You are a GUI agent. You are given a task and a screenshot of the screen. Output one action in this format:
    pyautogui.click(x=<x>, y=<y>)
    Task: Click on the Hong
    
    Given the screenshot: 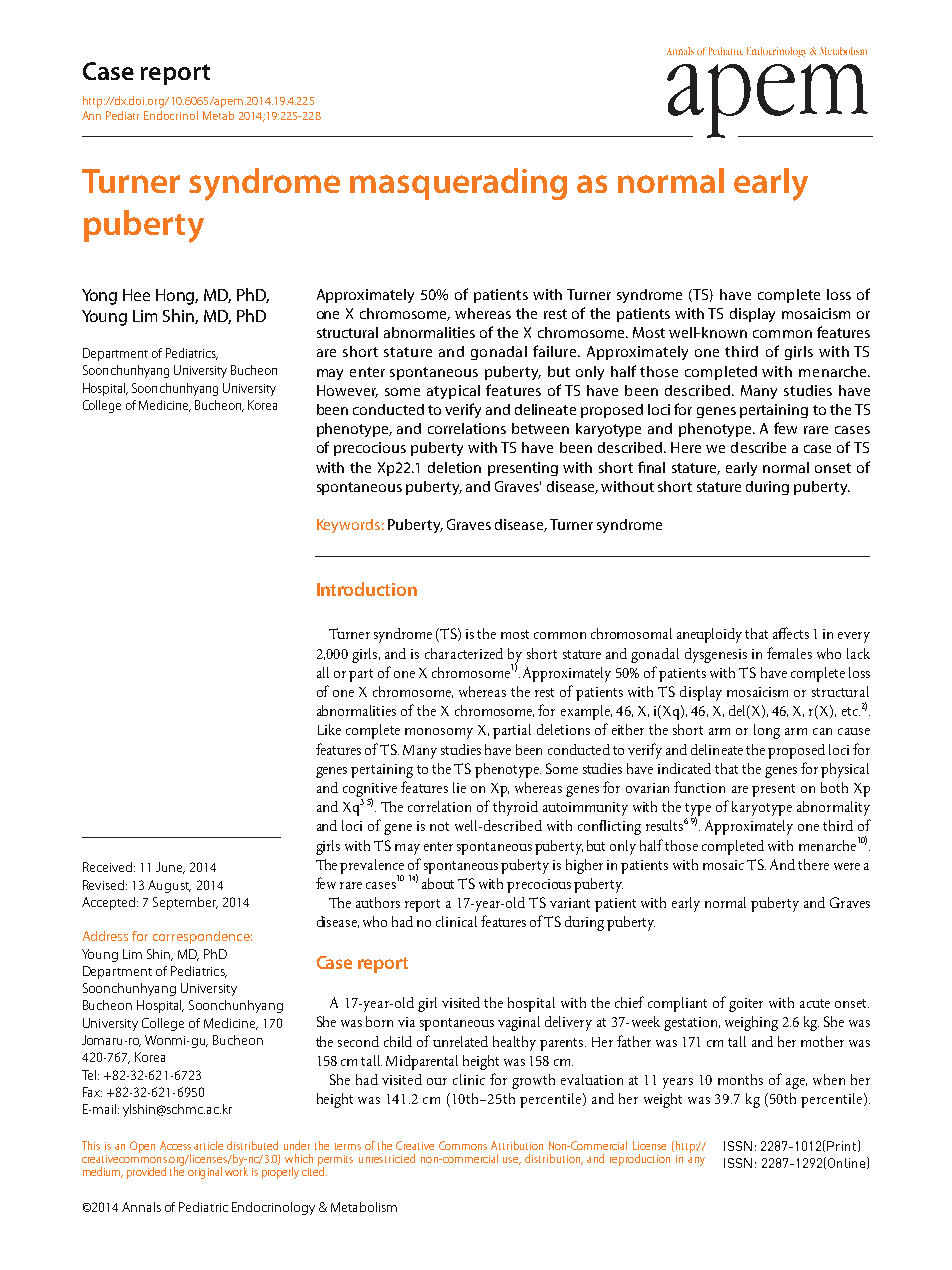 What is the action you would take?
    pyautogui.click(x=177, y=297)
